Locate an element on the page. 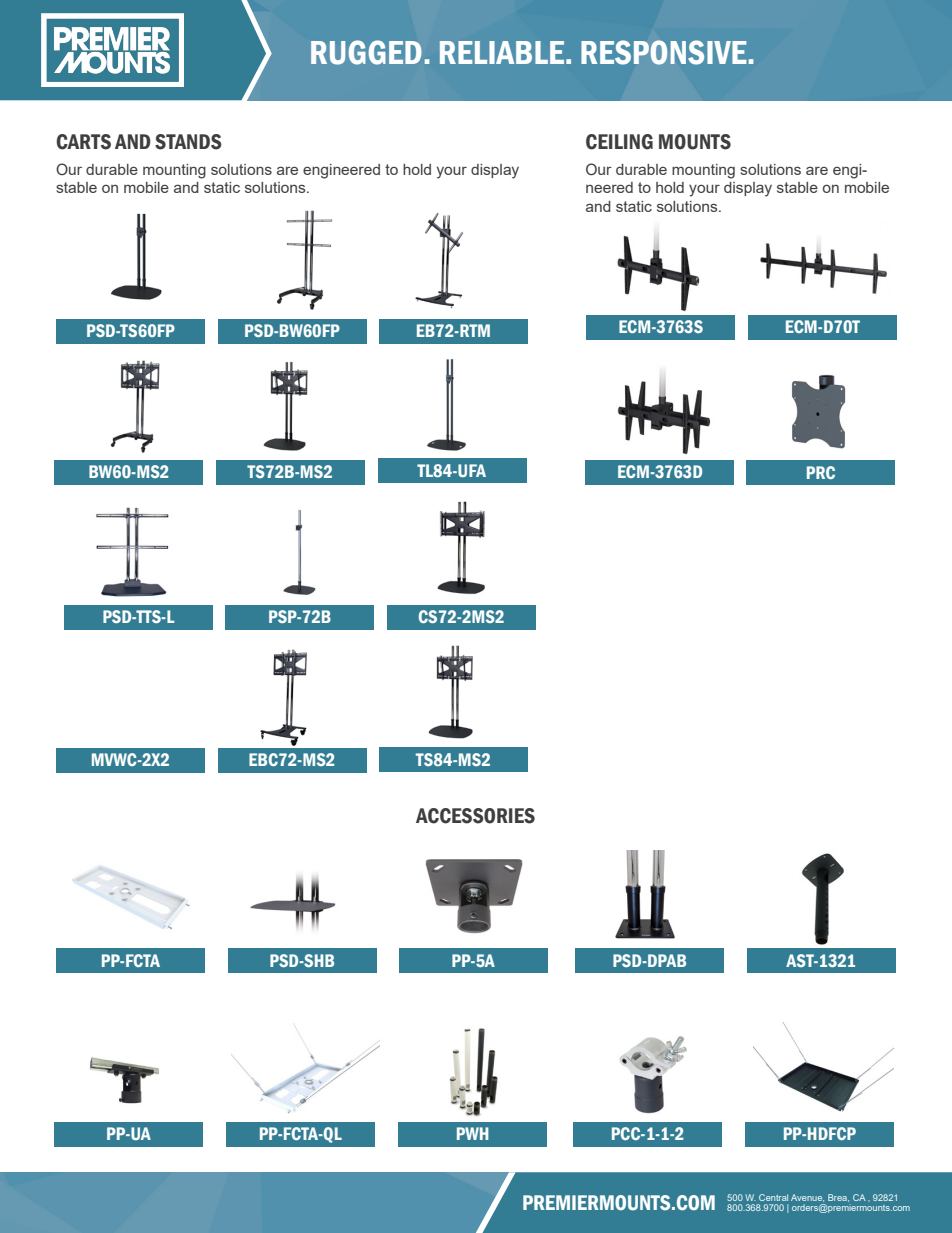  PWH is located at coordinates (473, 1133).
